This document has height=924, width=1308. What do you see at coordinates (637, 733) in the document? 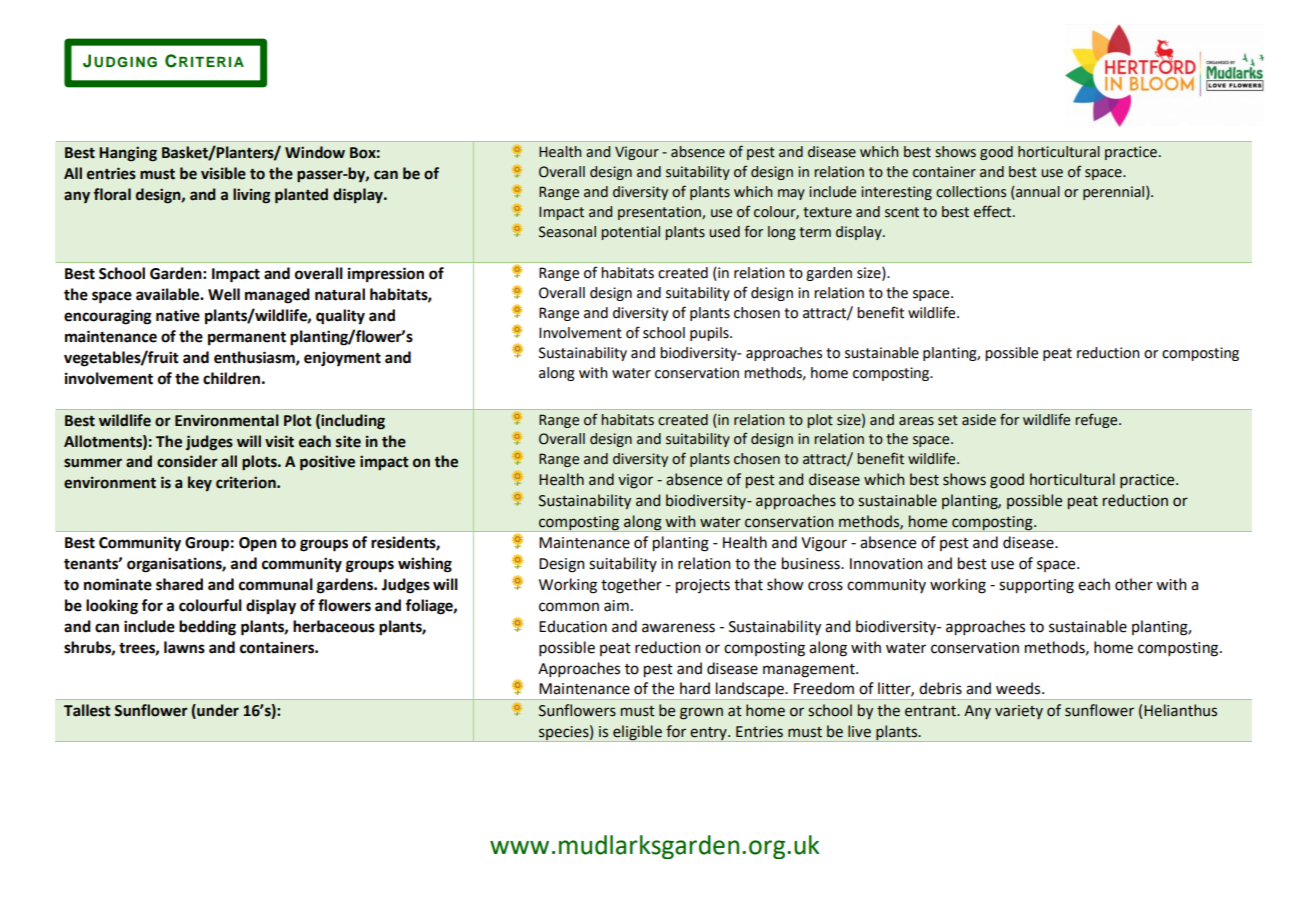
I see `eligible` at bounding box center [637, 733].
